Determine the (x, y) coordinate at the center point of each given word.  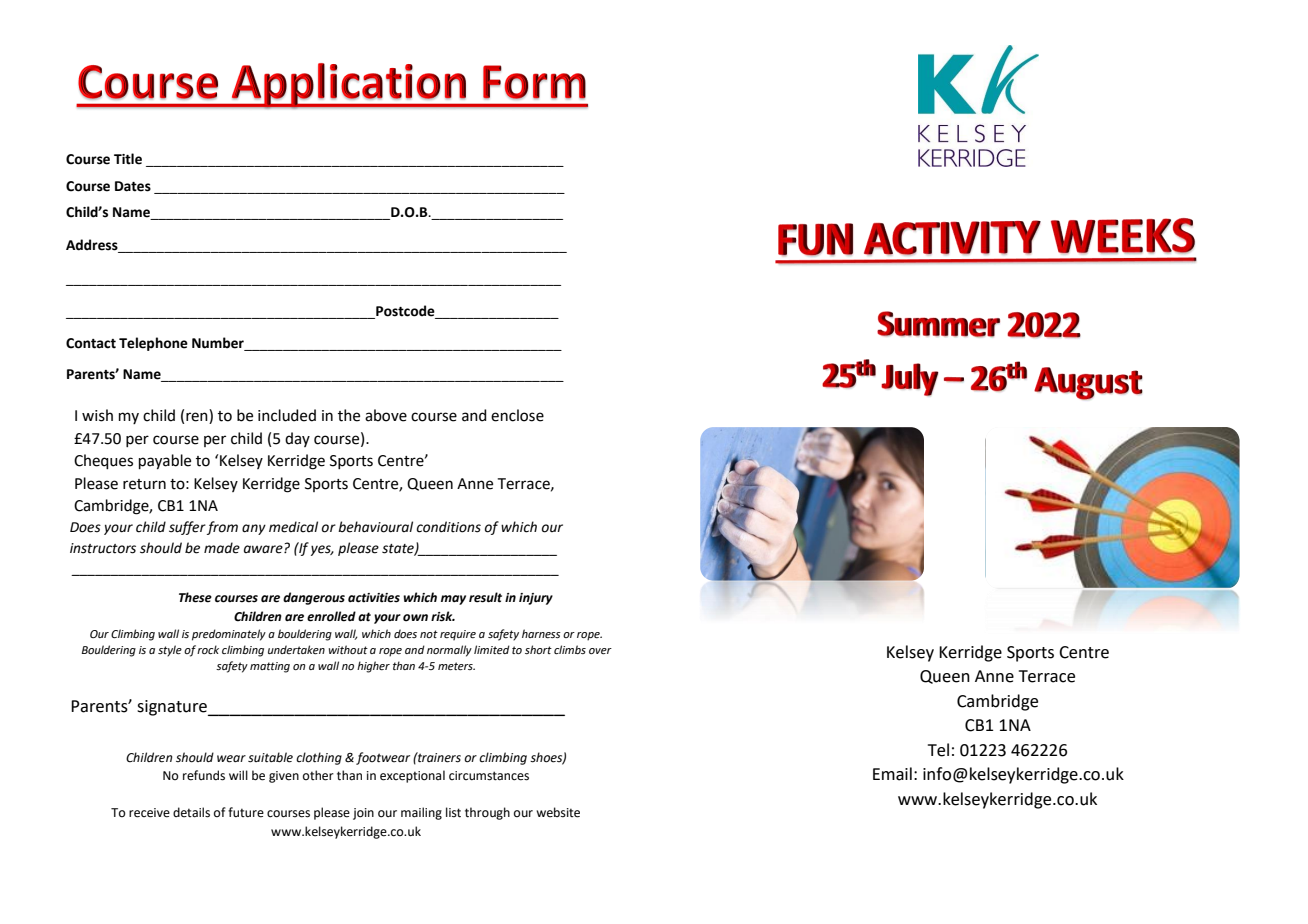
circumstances (489, 776)
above (386, 415)
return (144, 484)
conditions (448, 527)
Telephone (153, 344)
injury (536, 599)
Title (128, 159)
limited (492, 649)
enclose (517, 415)
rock (208, 649)
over (600, 651)
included (287, 415)
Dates (133, 186)
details (191, 812)
